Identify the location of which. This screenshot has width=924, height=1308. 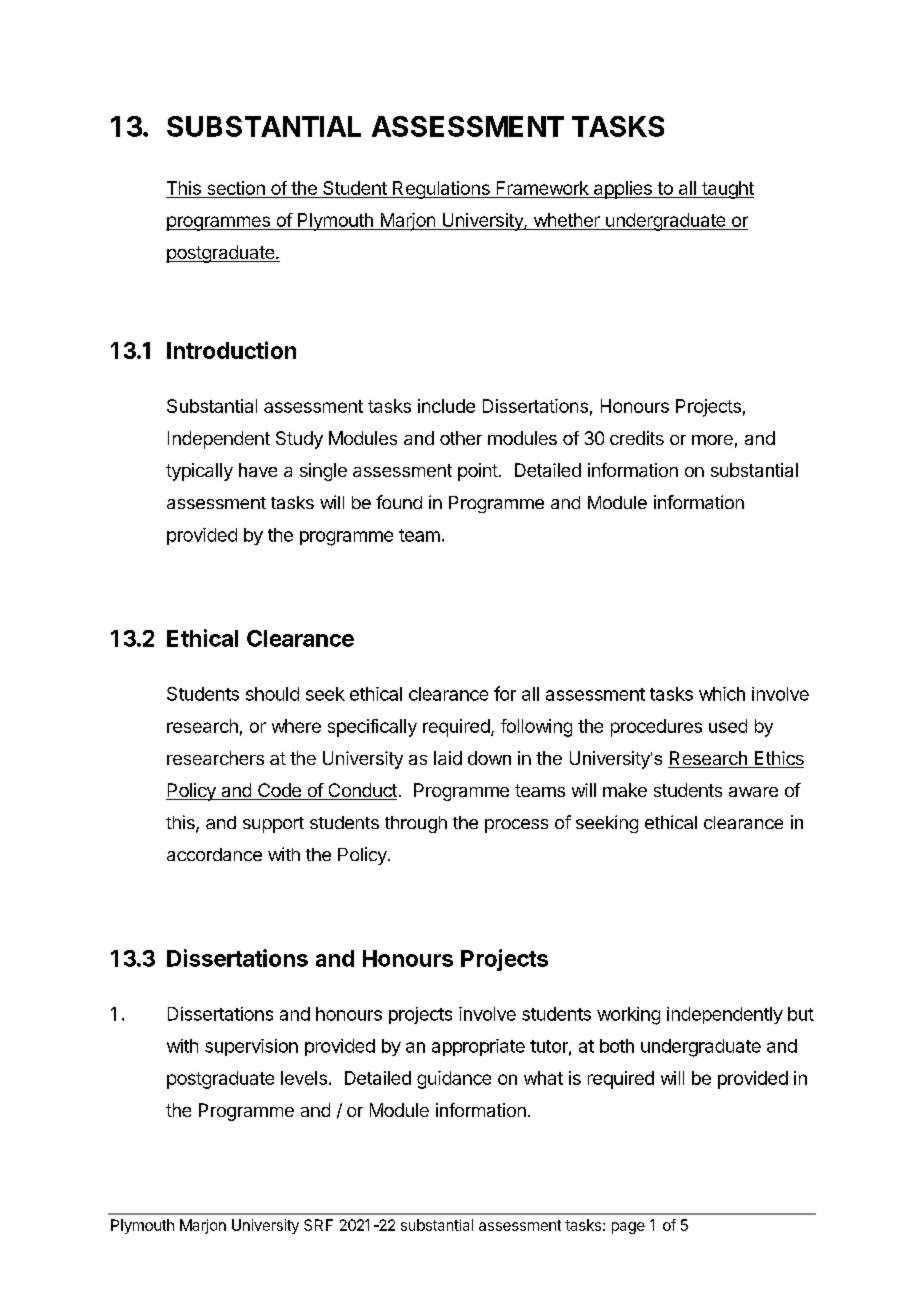
(722, 694).
